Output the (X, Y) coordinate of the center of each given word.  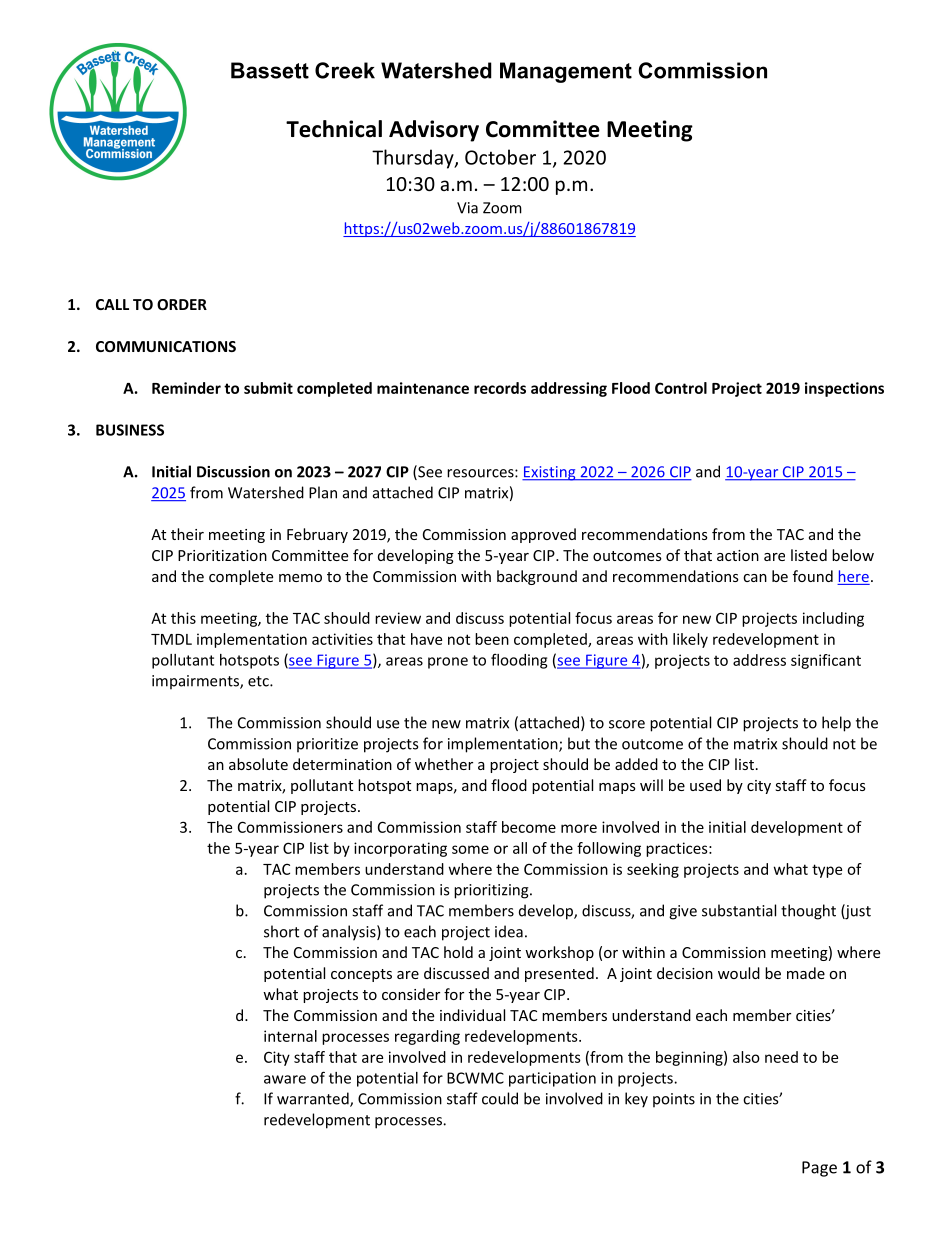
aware (285, 1079)
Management (566, 72)
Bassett (270, 70)
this (183, 618)
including (833, 619)
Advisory (434, 131)
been (492, 639)
